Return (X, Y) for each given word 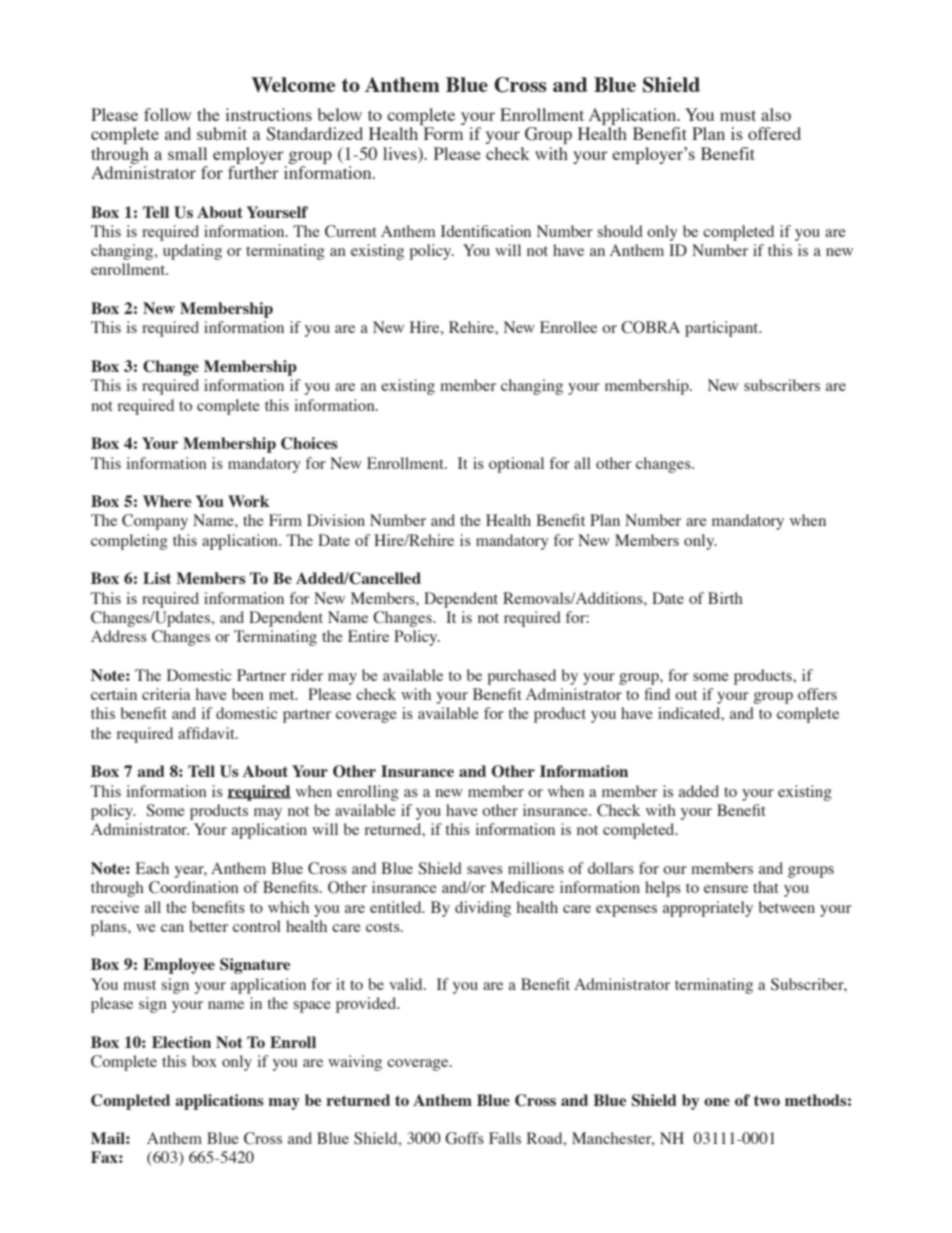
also (776, 114)
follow (167, 114)
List (157, 578)
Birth (725, 598)
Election (181, 1042)
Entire (368, 636)
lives (401, 153)
